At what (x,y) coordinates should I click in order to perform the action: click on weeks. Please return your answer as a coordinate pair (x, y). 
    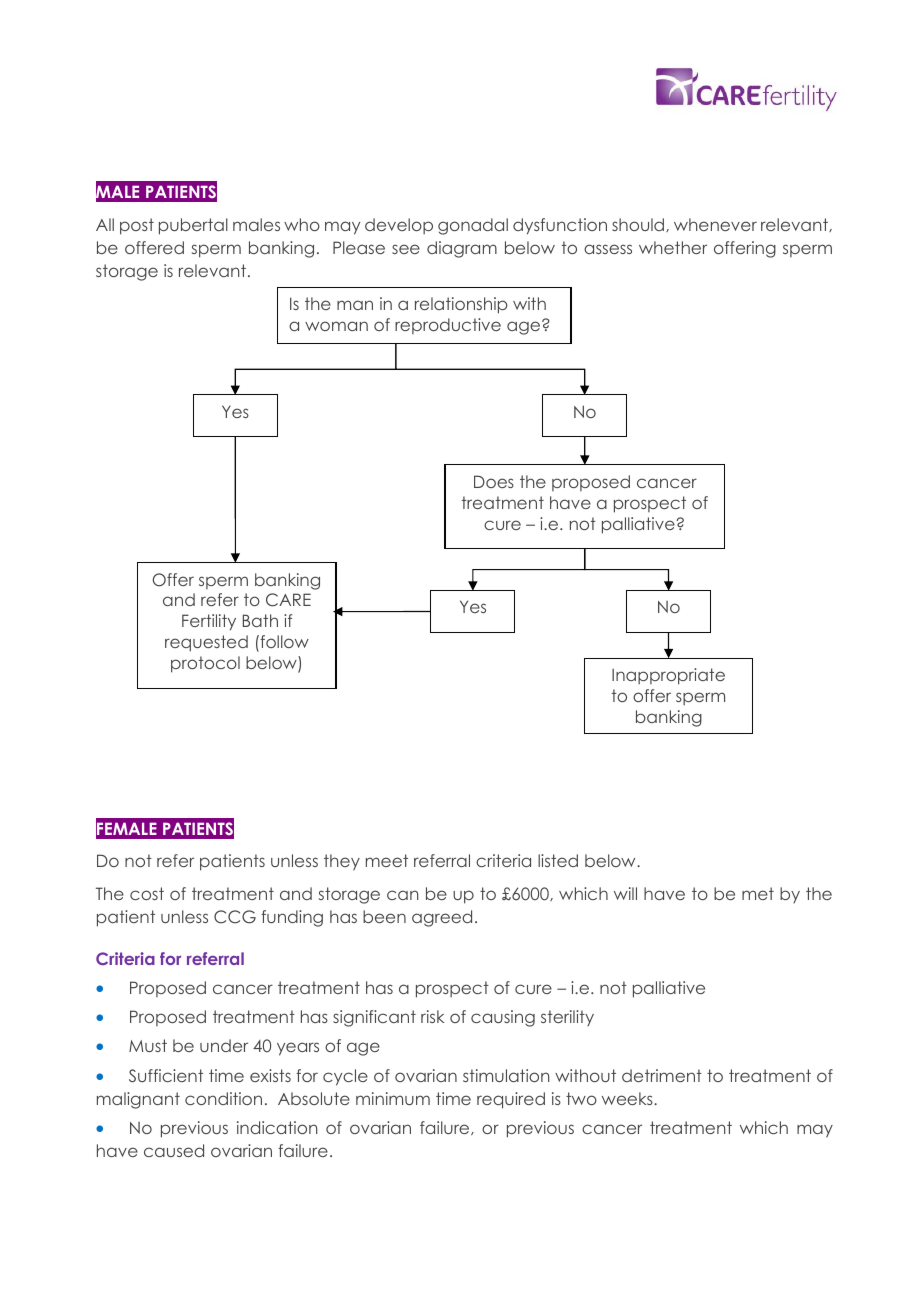
    Looking at the image, I should click on (628, 1098).
